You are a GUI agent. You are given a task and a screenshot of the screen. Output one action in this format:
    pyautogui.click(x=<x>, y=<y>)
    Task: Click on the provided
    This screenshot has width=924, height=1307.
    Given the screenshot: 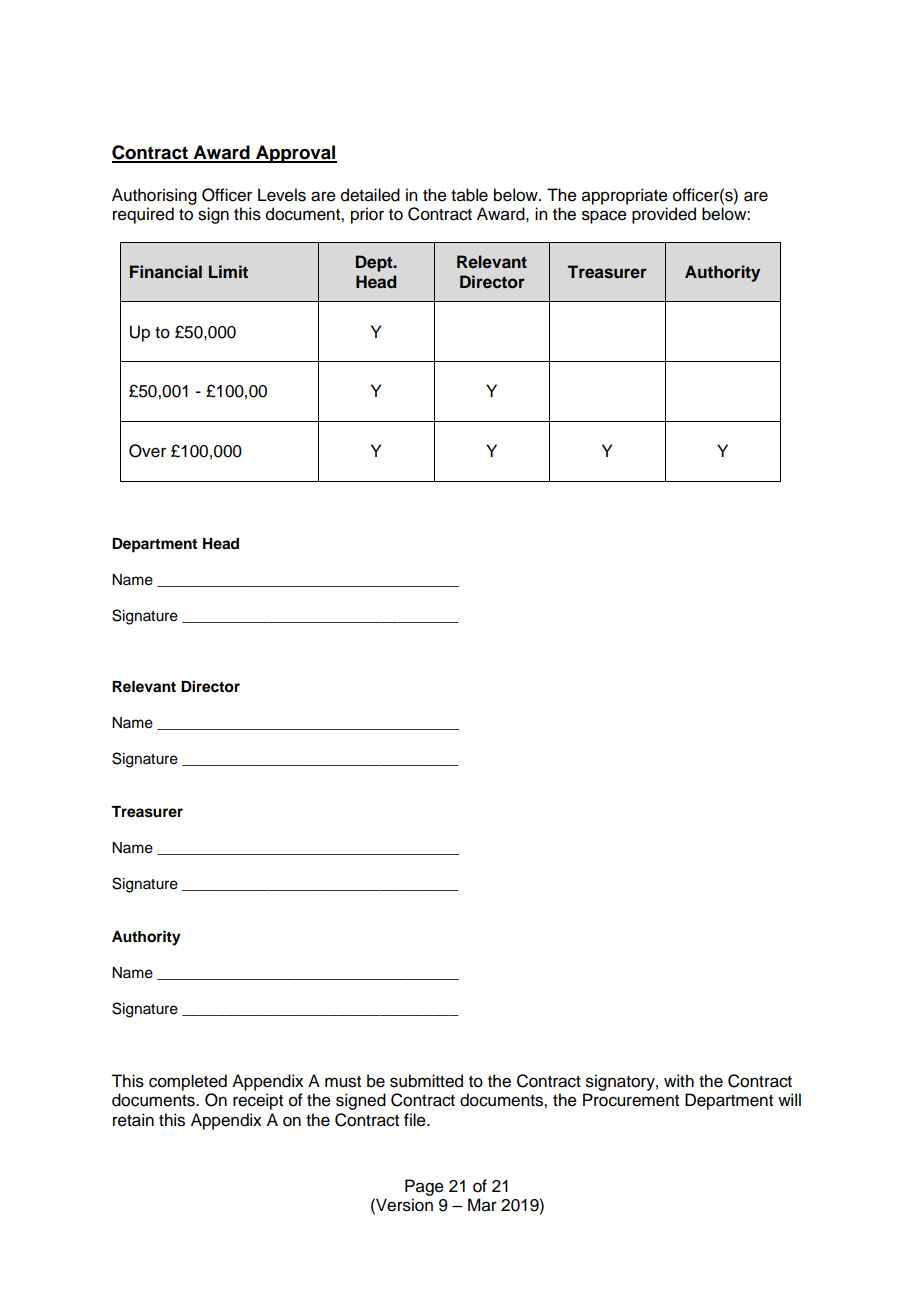 What is the action you would take?
    pyautogui.click(x=664, y=215)
